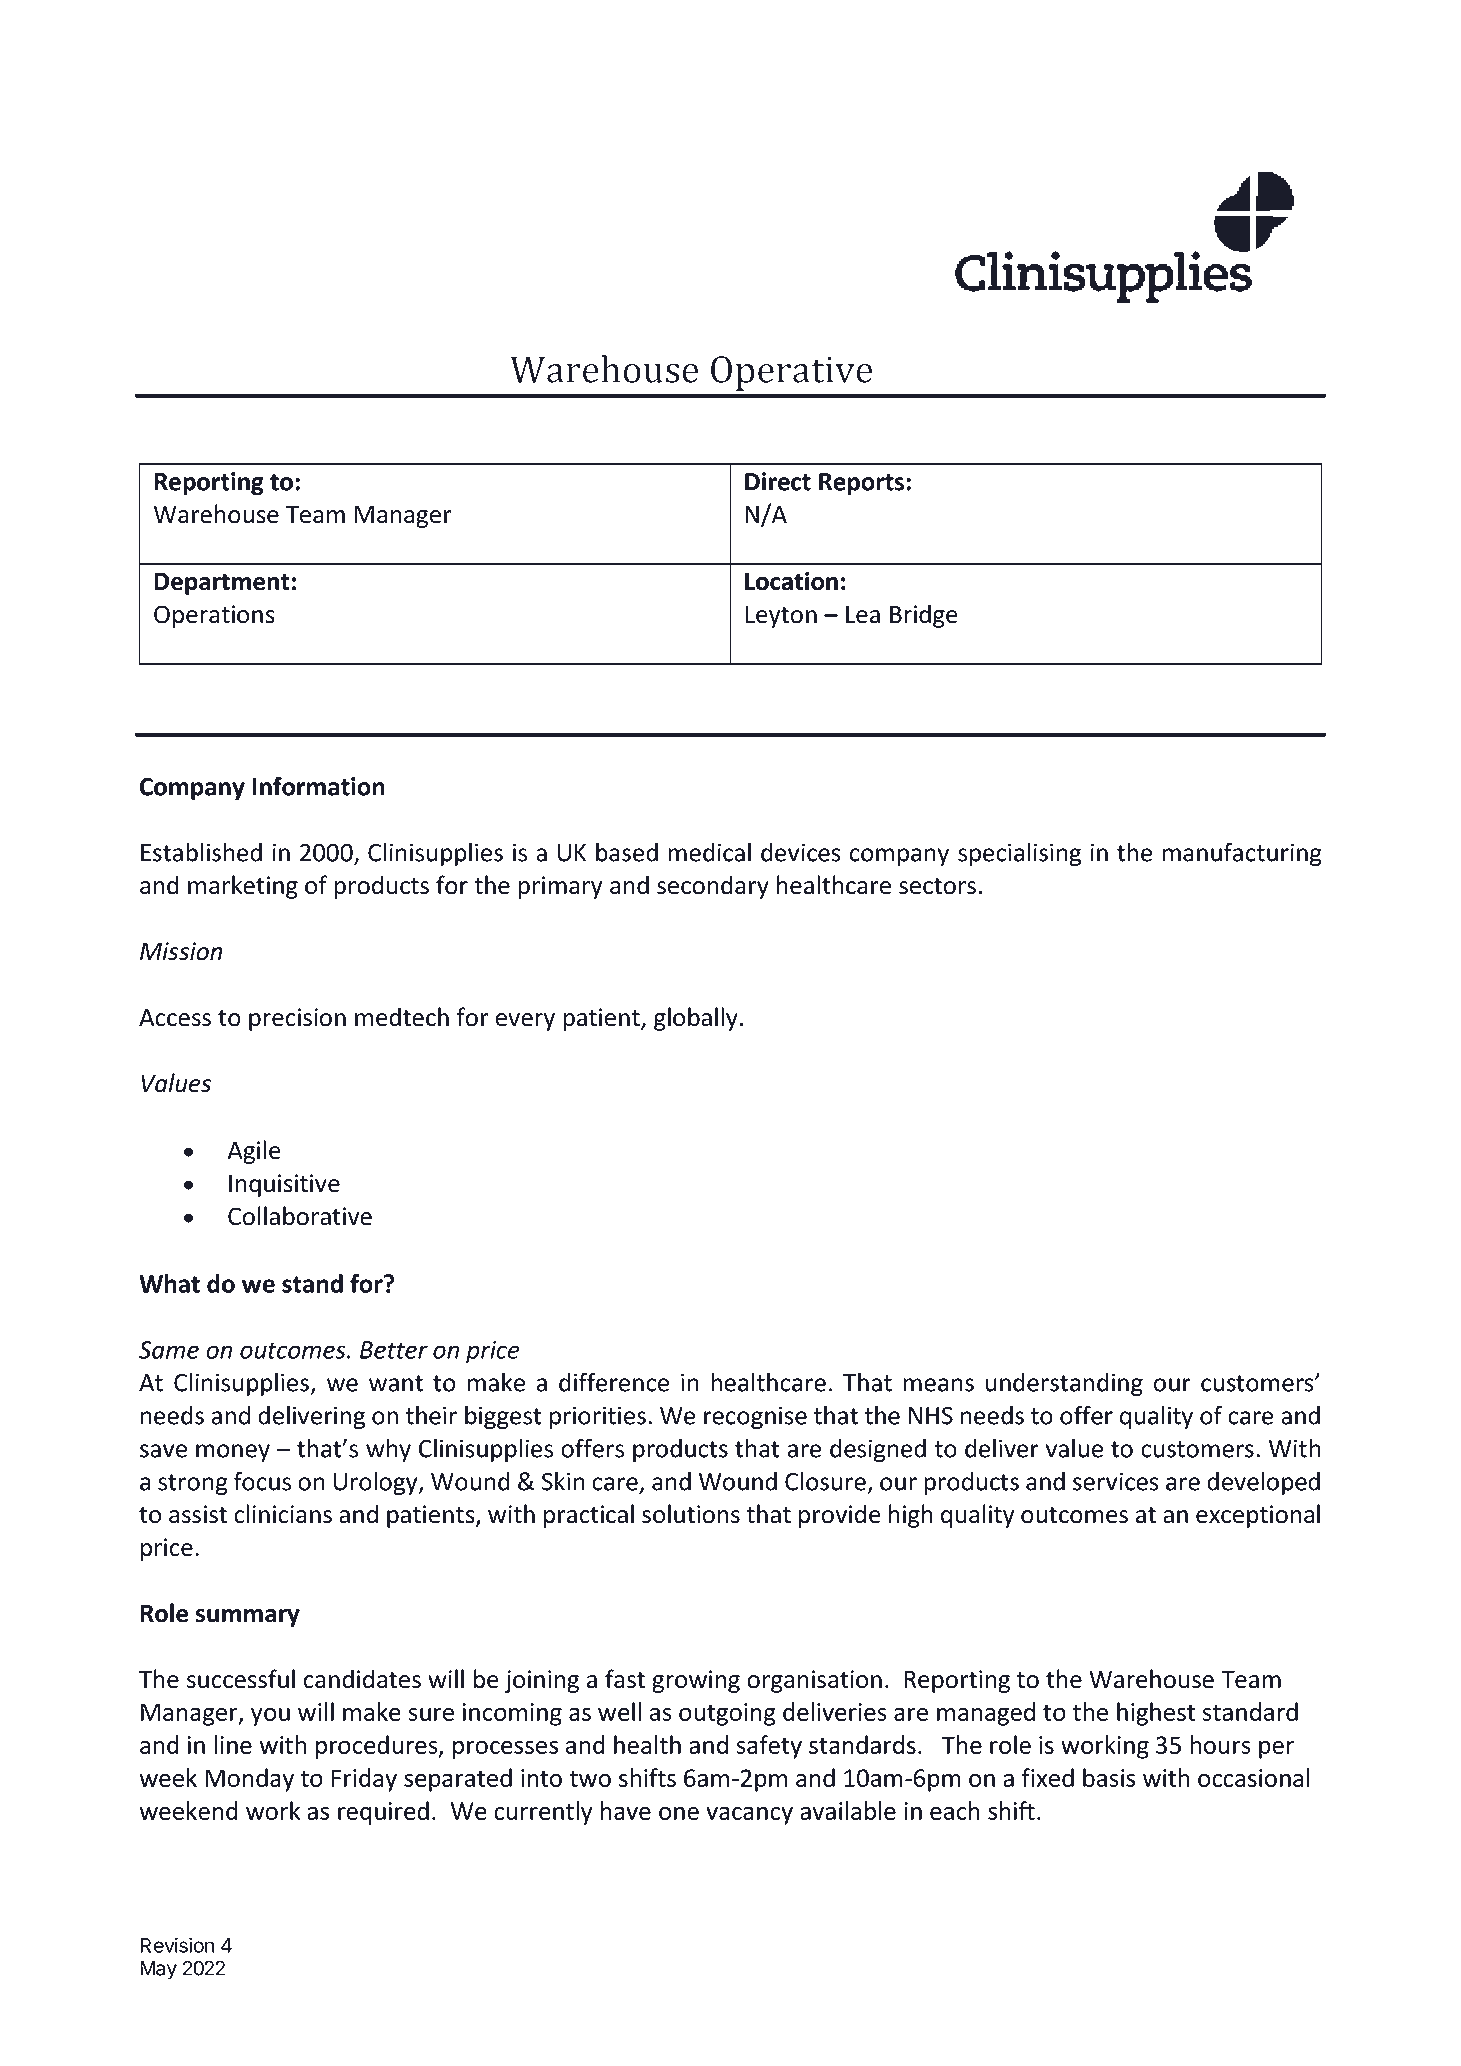 This screenshot has width=1461, height=2066. Describe the element at coordinates (938, 1385) in the screenshot. I see `means` at that location.
